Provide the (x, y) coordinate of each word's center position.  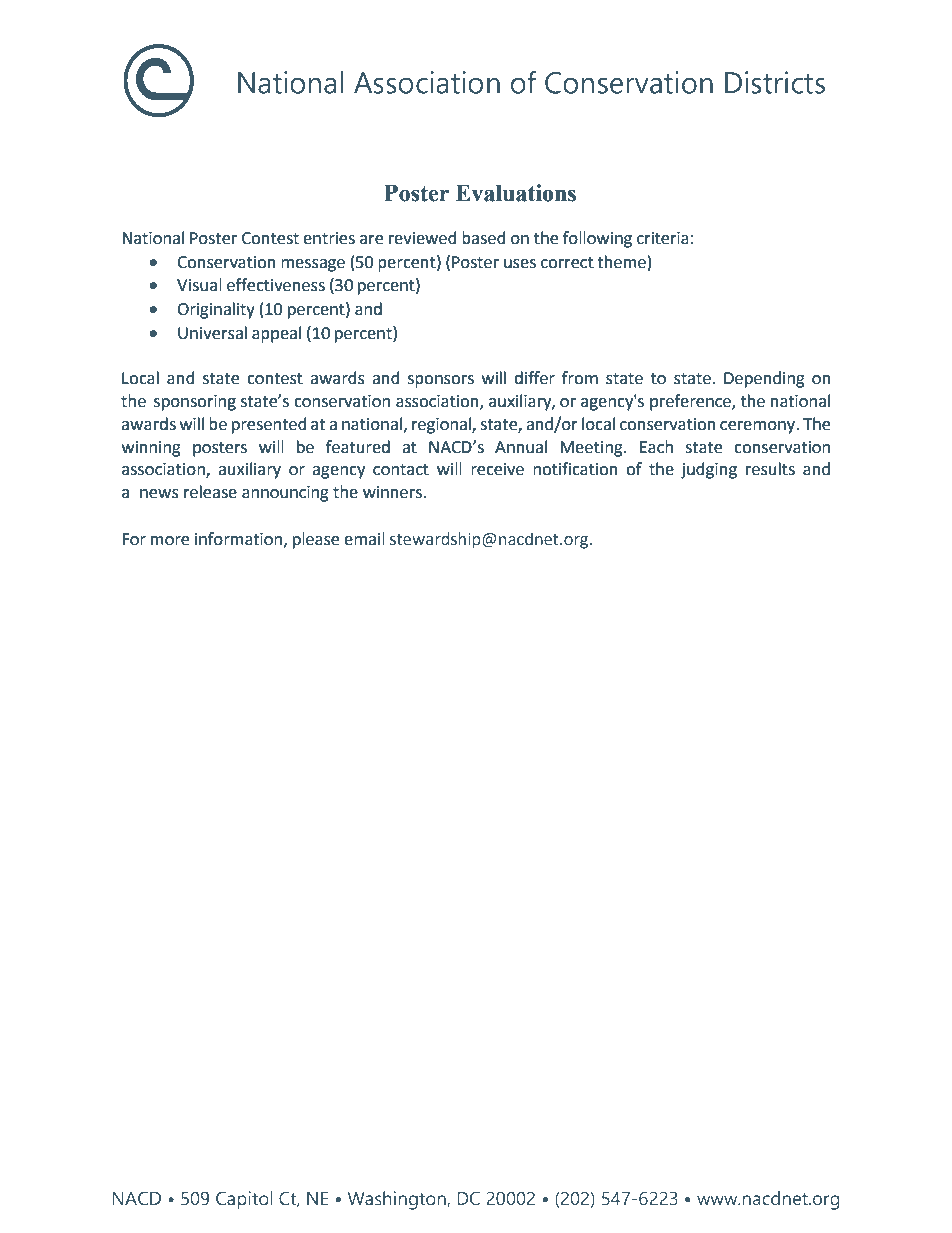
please (316, 540)
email (364, 539)
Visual (199, 285)
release (210, 492)
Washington (397, 1200)
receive (497, 469)
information (240, 539)
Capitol (244, 1200)
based (484, 238)
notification (575, 469)
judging (709, 470)
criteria (663, 238)
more (170, 541)
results (770, 469)
